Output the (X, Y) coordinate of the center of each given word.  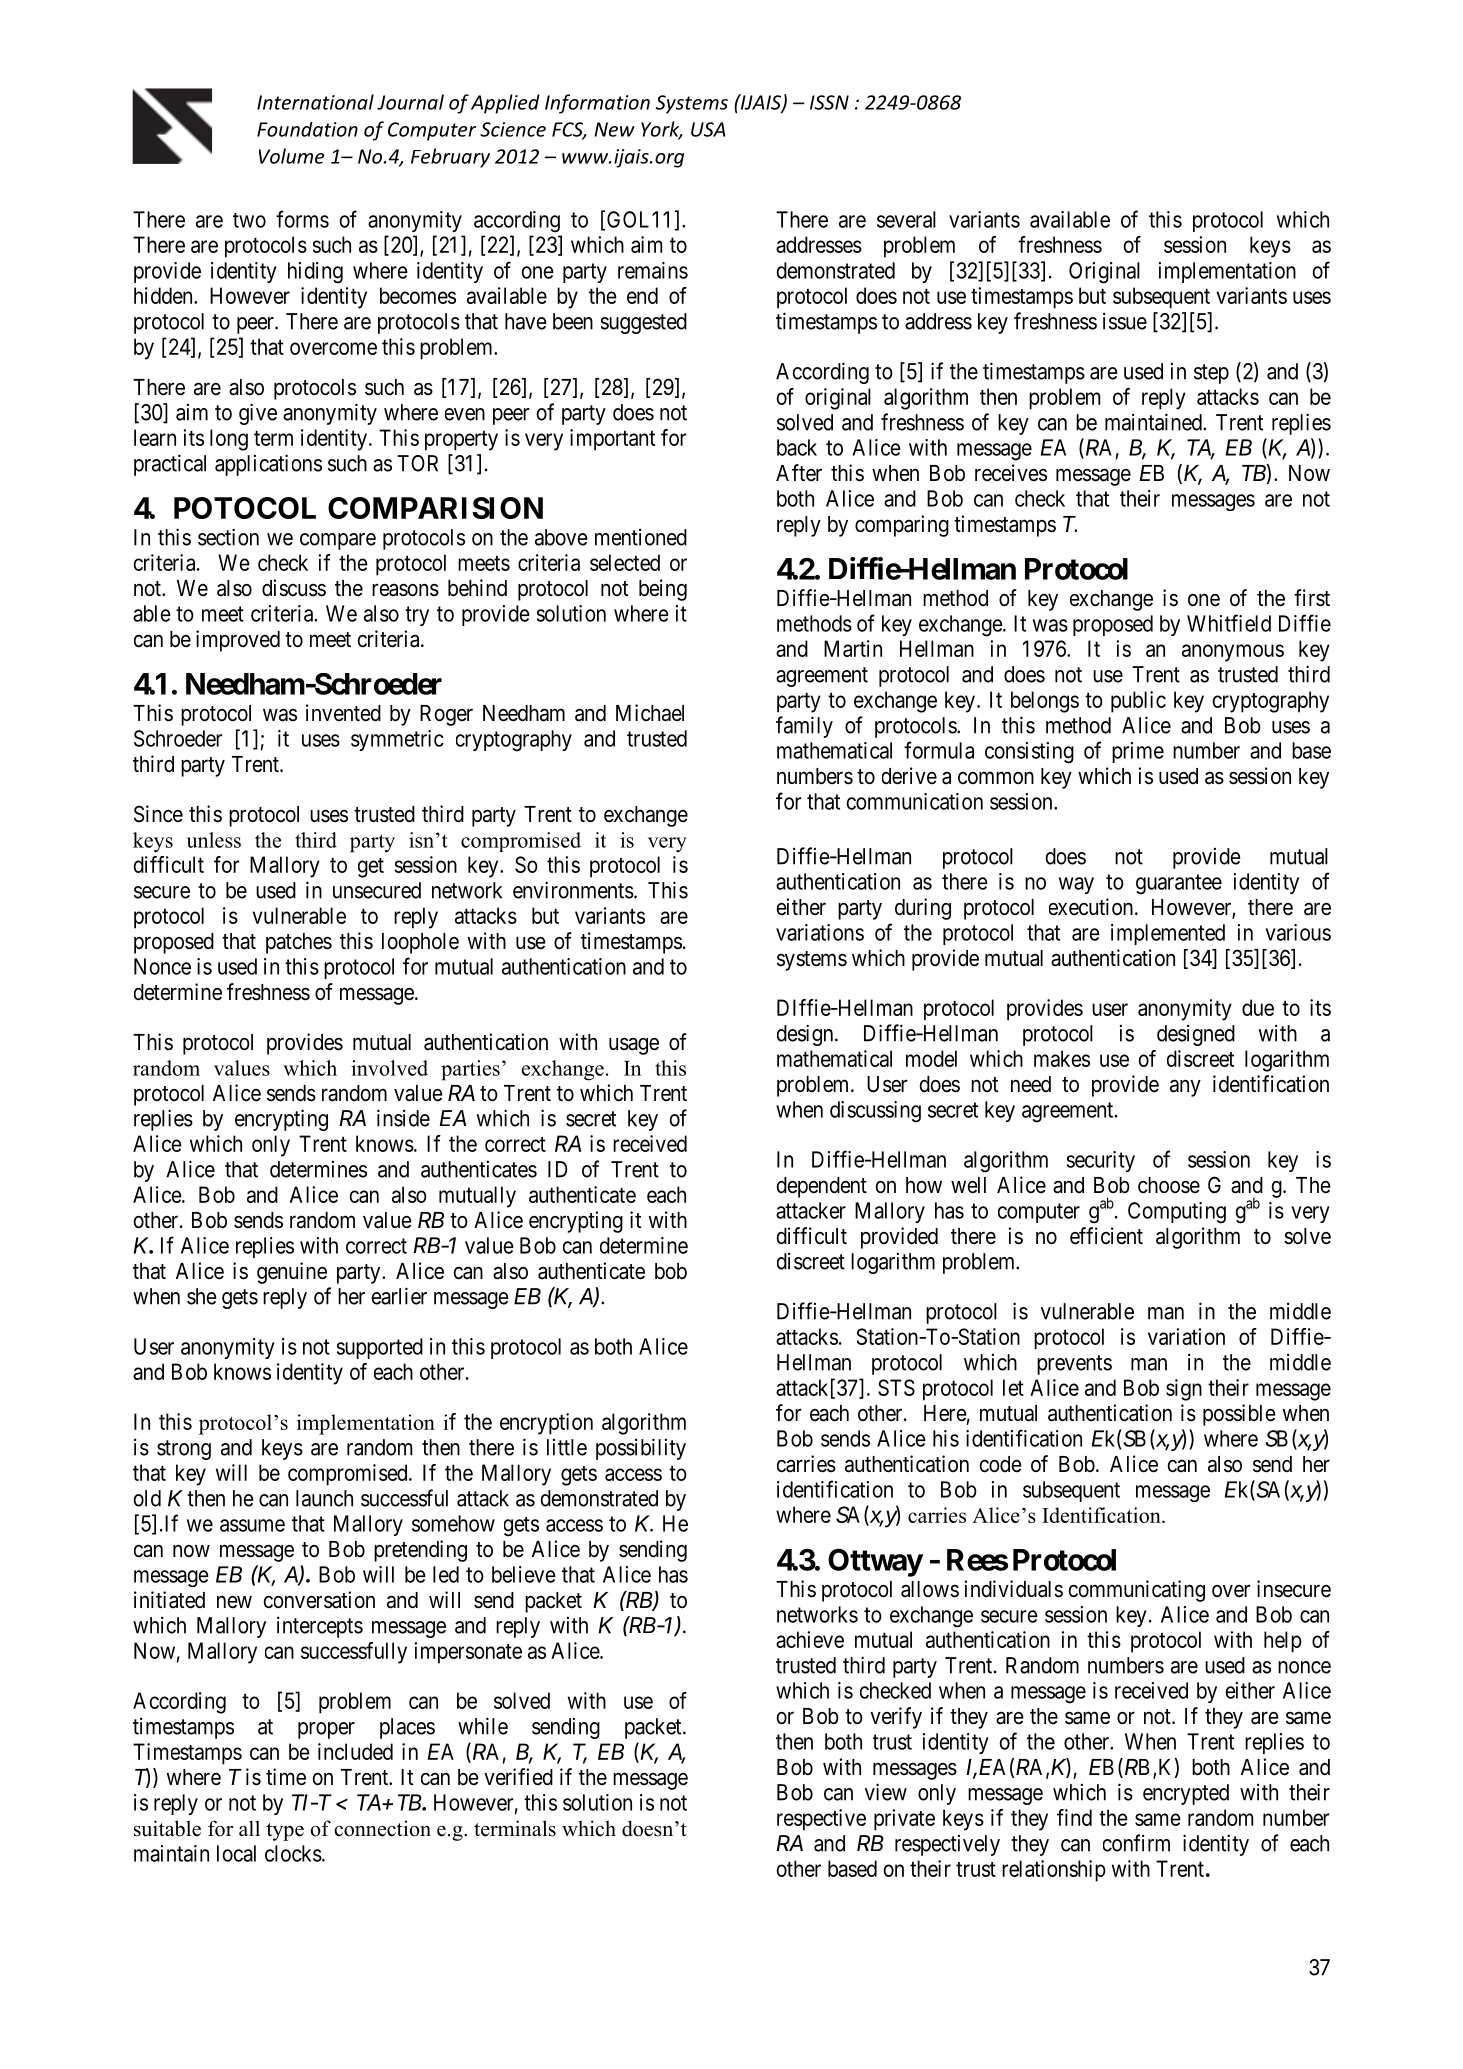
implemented (1168, 934)
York (661, 130)
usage (634, 1046)
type (285, 1832)
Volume (292, 156)
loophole (420, 943)
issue (1125, 321)
